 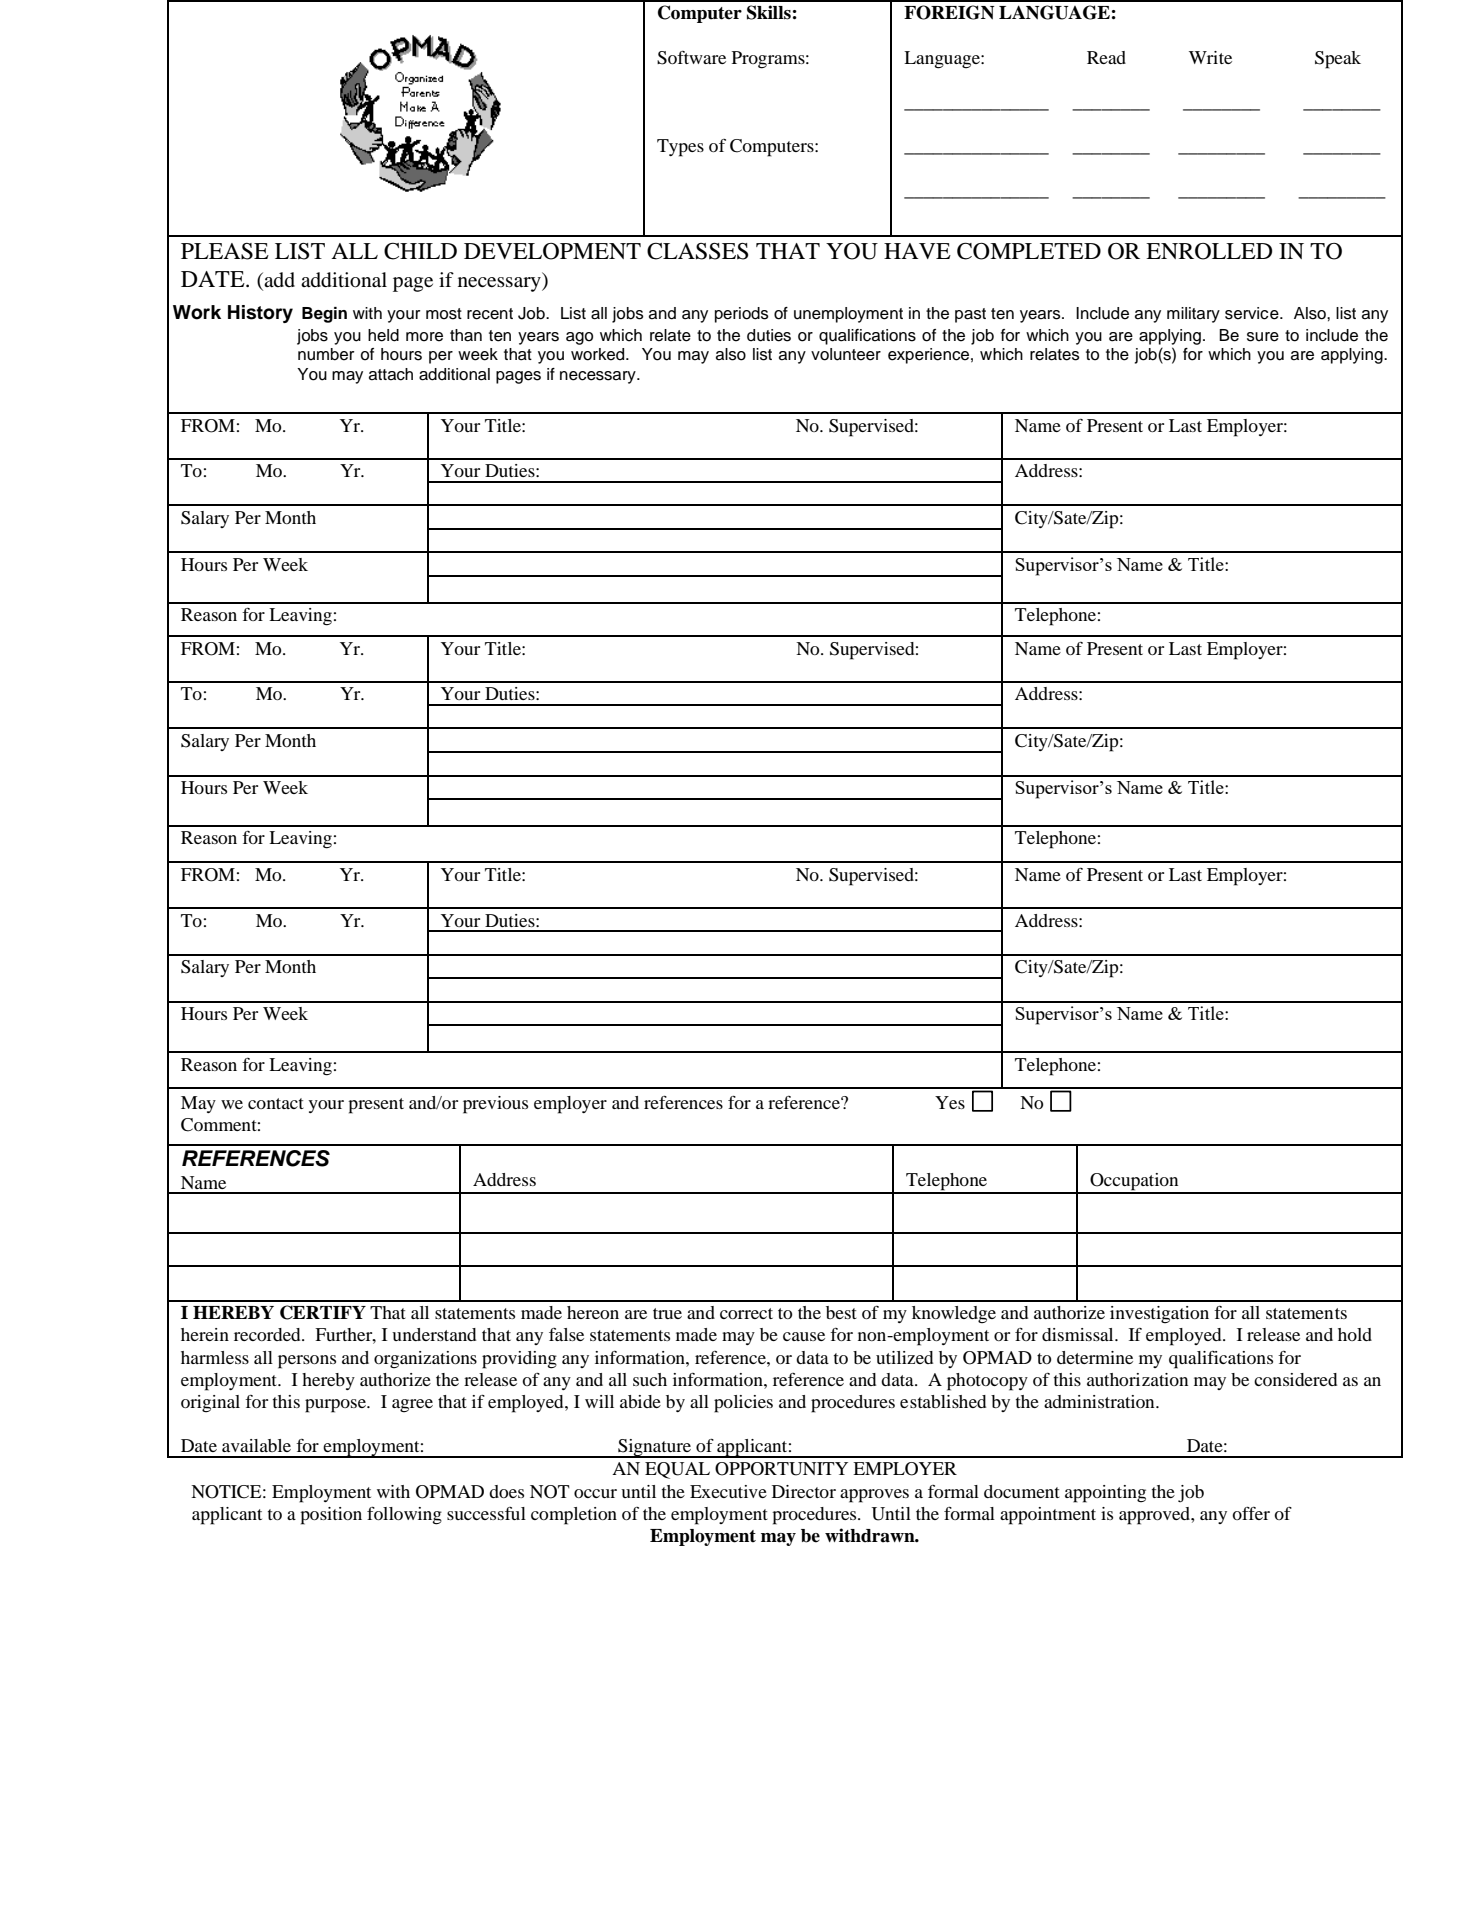 I want to click on CHILD, so click(x=420, y=251).
